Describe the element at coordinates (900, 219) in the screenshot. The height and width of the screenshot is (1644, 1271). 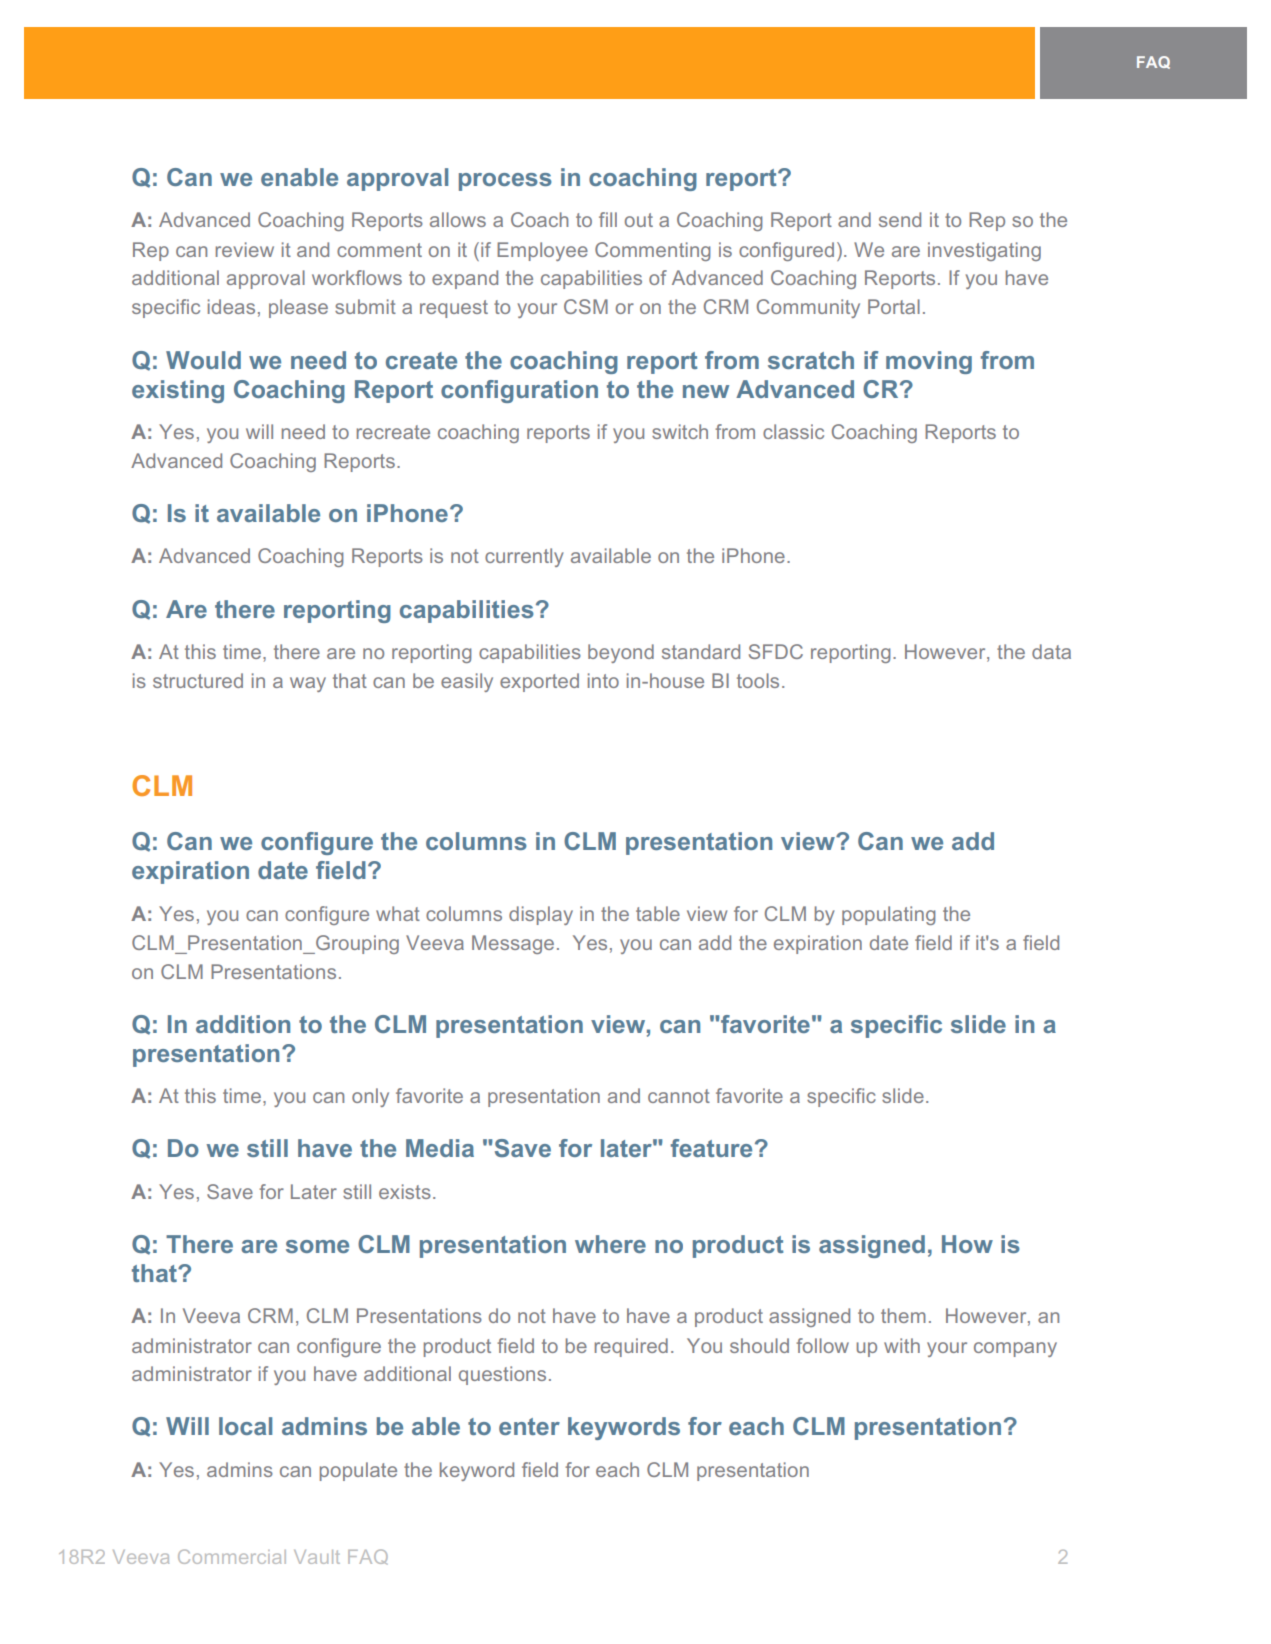
I see `send` at that location.
